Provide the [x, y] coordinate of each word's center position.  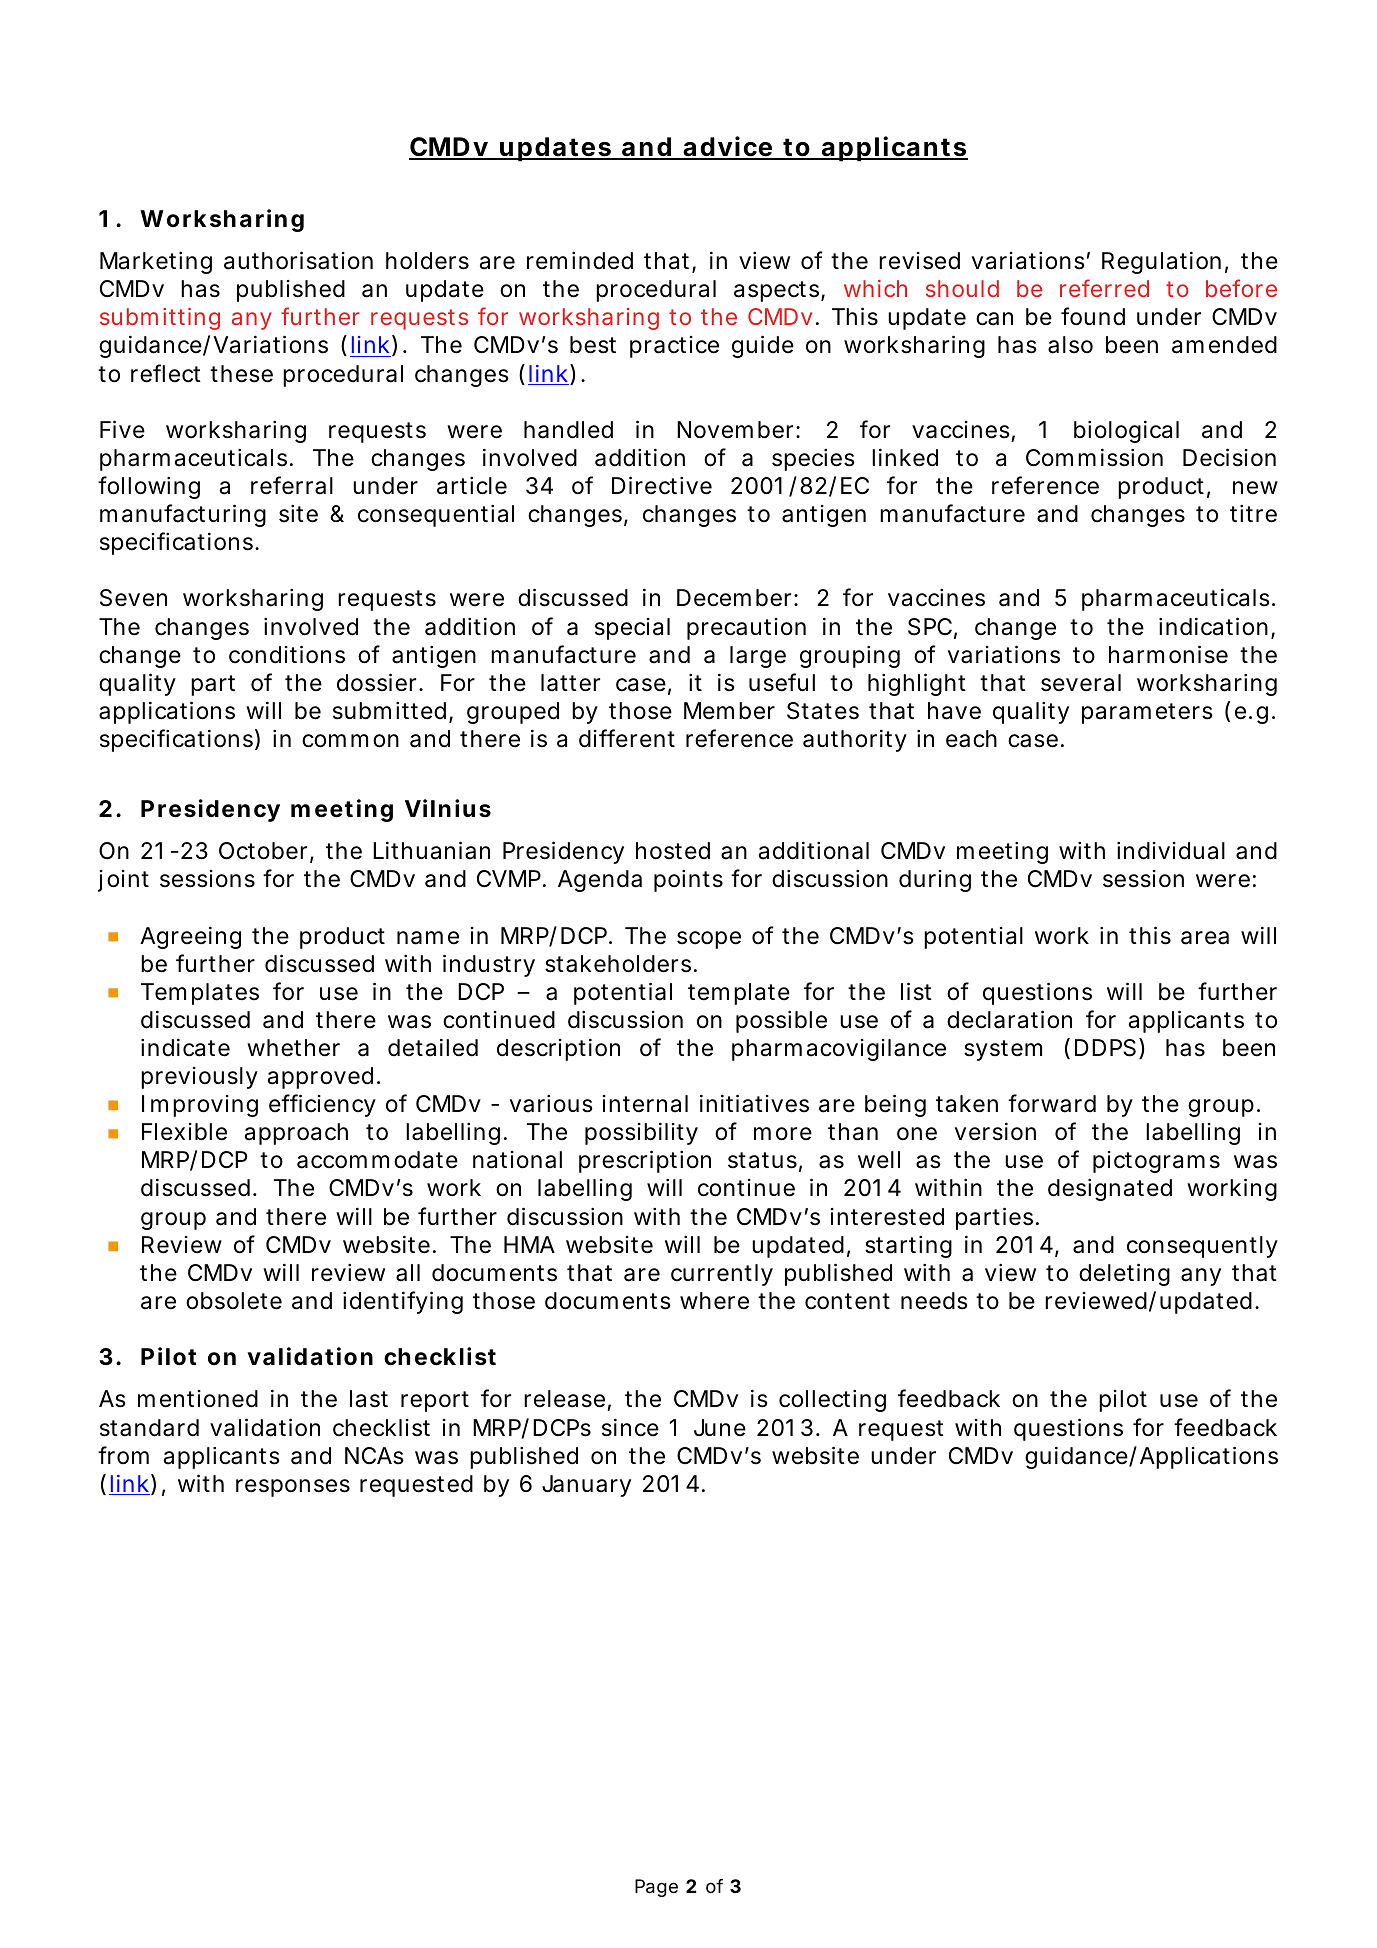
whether [293, 1048]
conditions [287, 654]
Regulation [1161, 262]
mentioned [198, 1399]
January [586, 1486]
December [736, 598]
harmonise [1168, 654]
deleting [1124, 1274]
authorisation [298, 260]
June [720, 1428]
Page [656, 1888]
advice [727, 147]
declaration [1009, 1019]
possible [781, 1022]
